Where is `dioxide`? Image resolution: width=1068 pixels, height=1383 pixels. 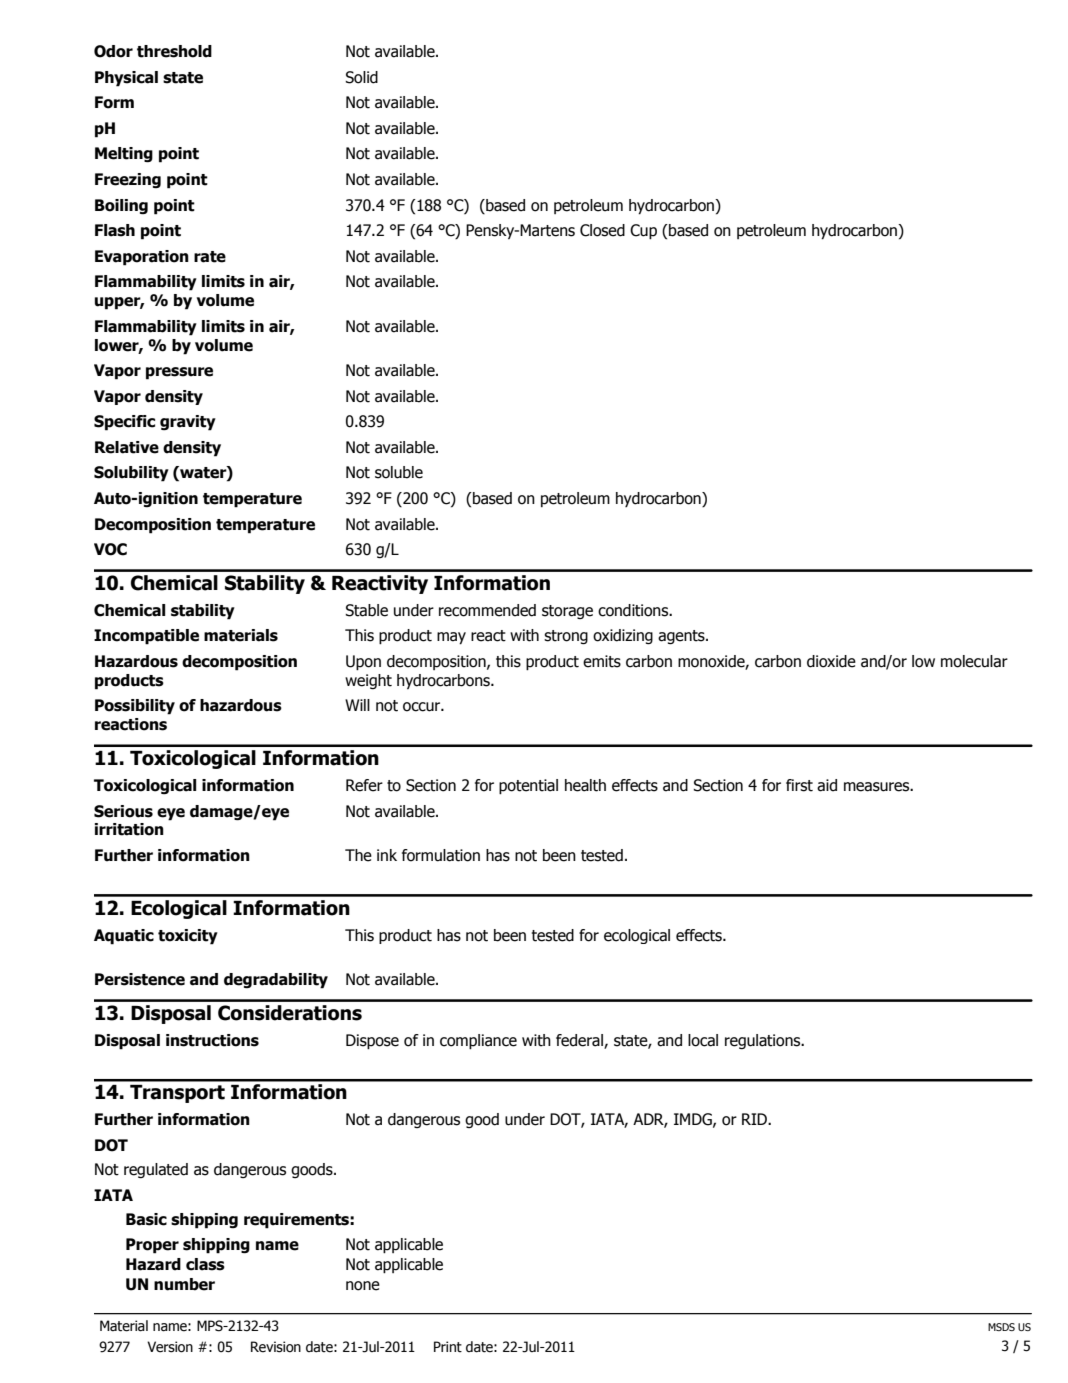 dioxide is located at coordinates (831, 661).
